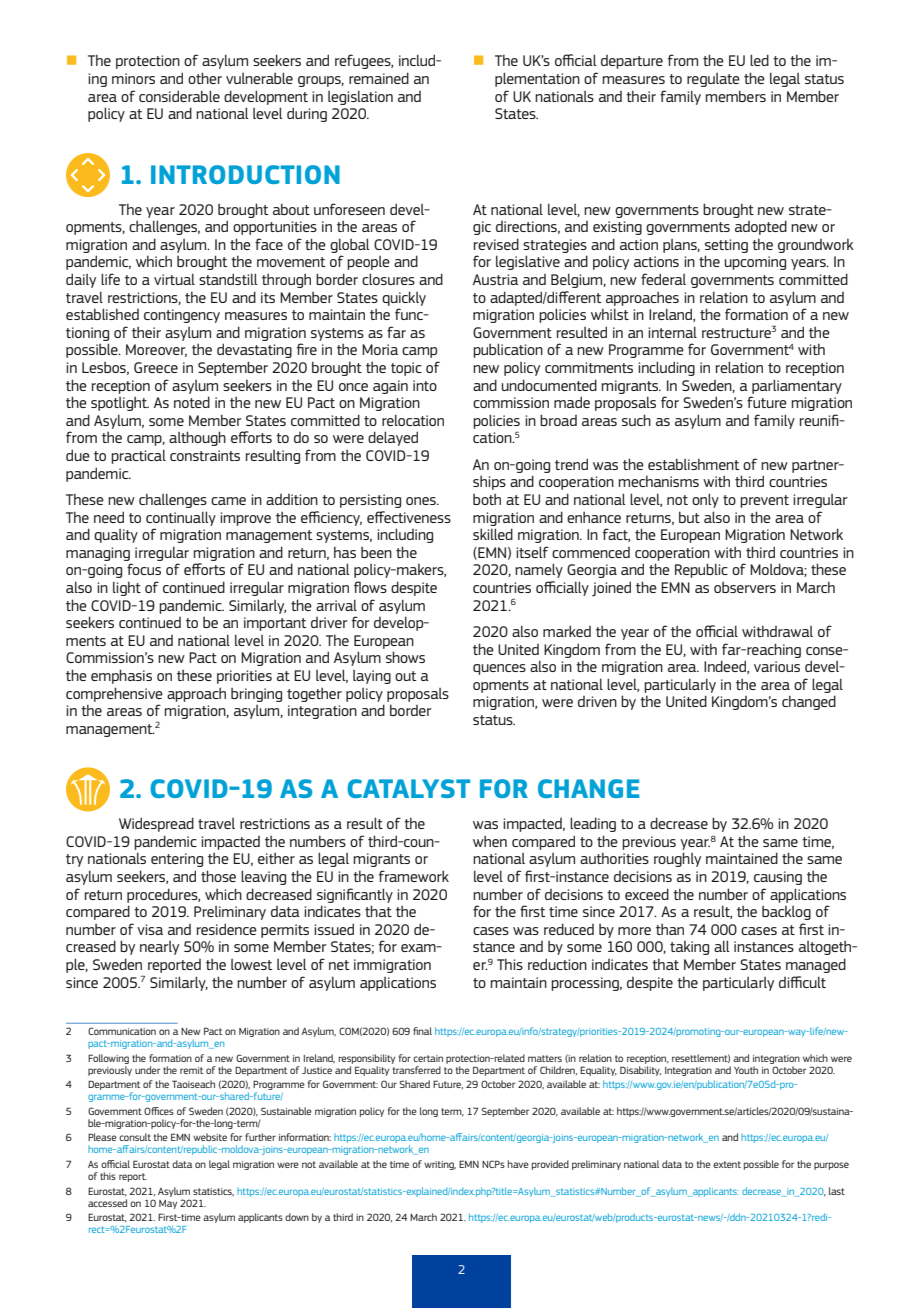  Describe the element at coordinates (713, 80) in the screenshot. I see `regulate` at that location.
